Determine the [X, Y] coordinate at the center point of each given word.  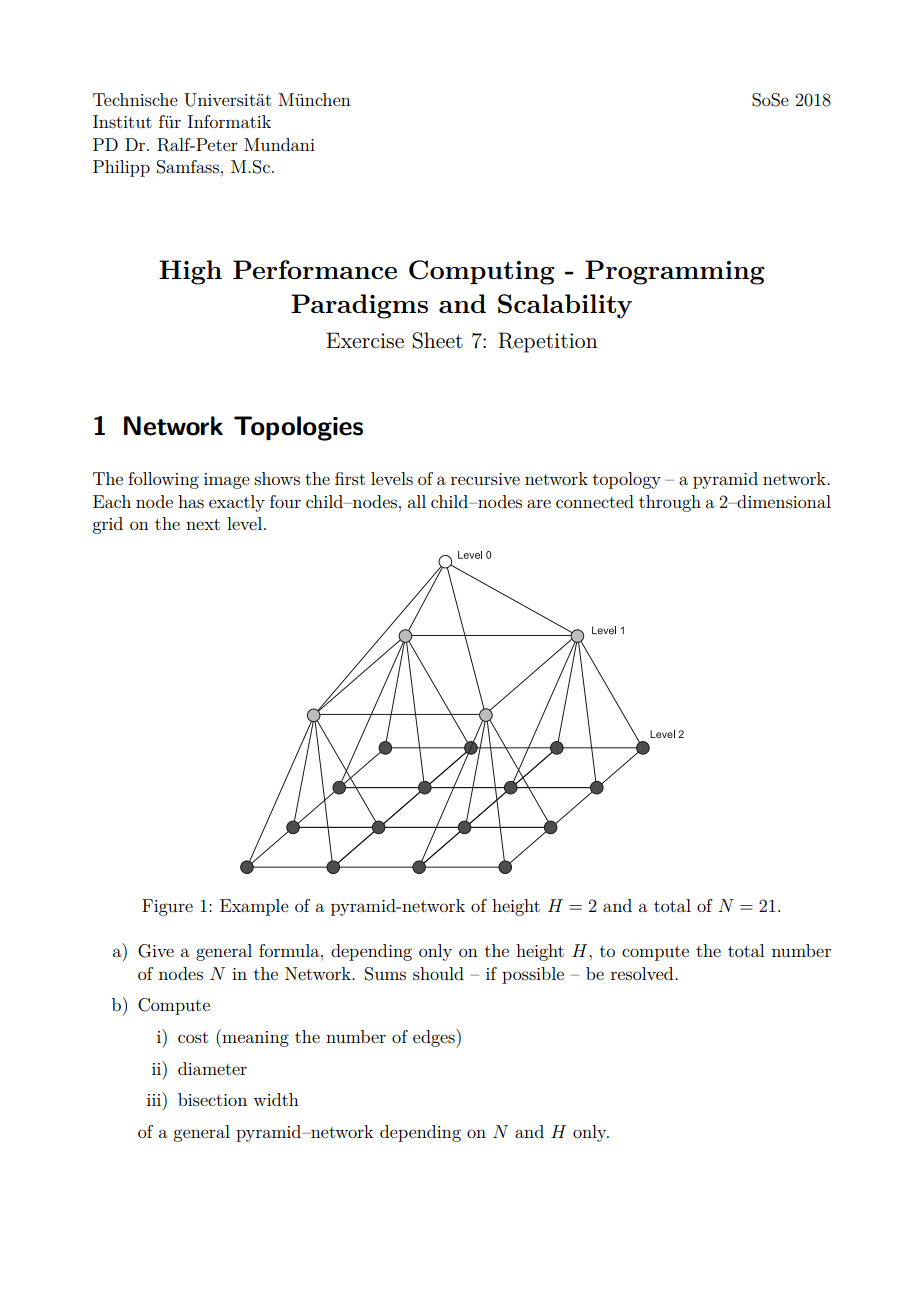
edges [435, 1038]
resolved [643, 973]
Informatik [229, 121]
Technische [135, 99]
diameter [212, 1068]
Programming [675, 272]
